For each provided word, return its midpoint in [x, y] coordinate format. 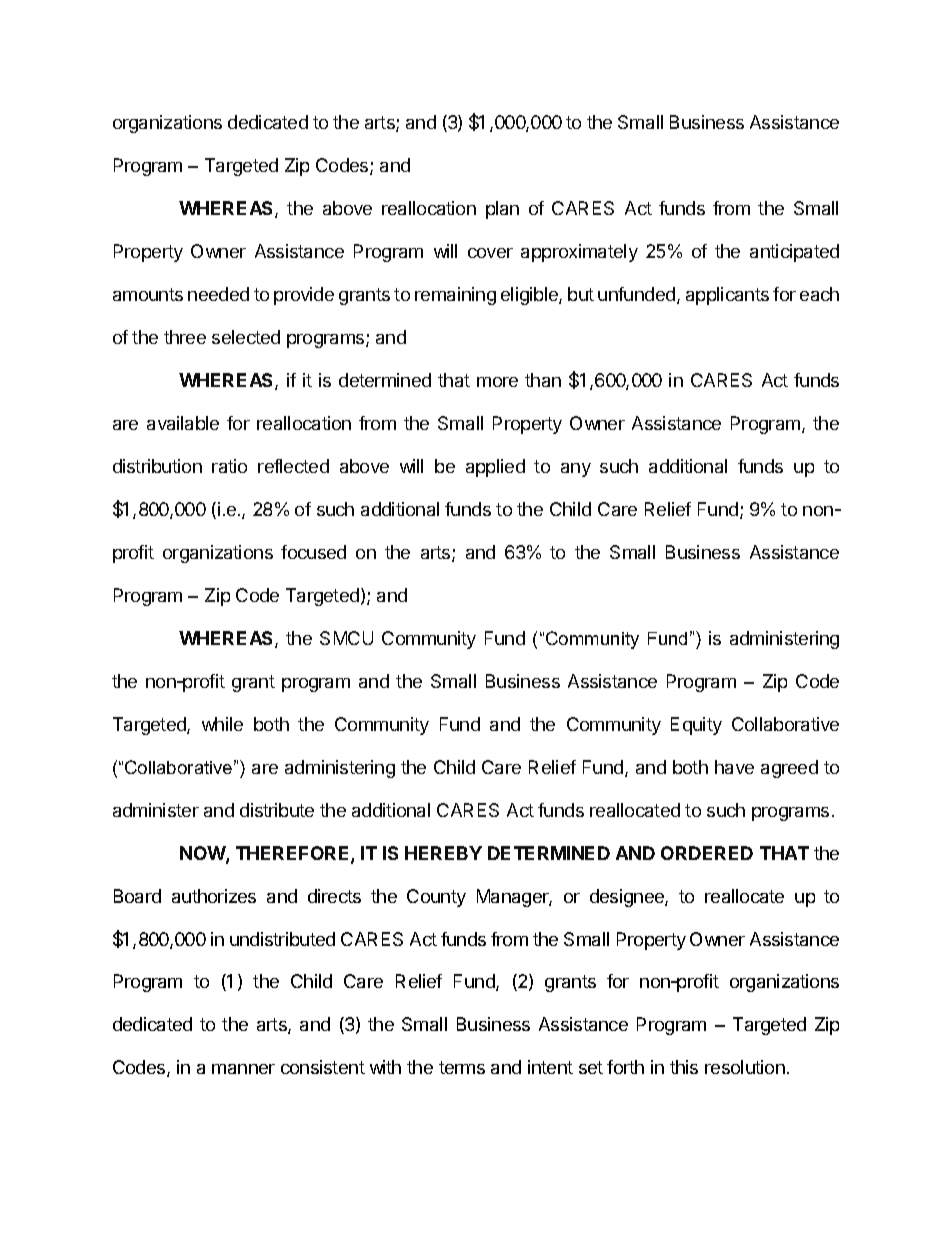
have [734, 767]
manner [243, 1069]
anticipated [794, 253]
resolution [745, 1067]
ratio [229, 466]
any [576, 470]
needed [218, 294]
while [222, 724]
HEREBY [443, 853]
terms [462, 1067]
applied [495, 468]
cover [490, 253]
